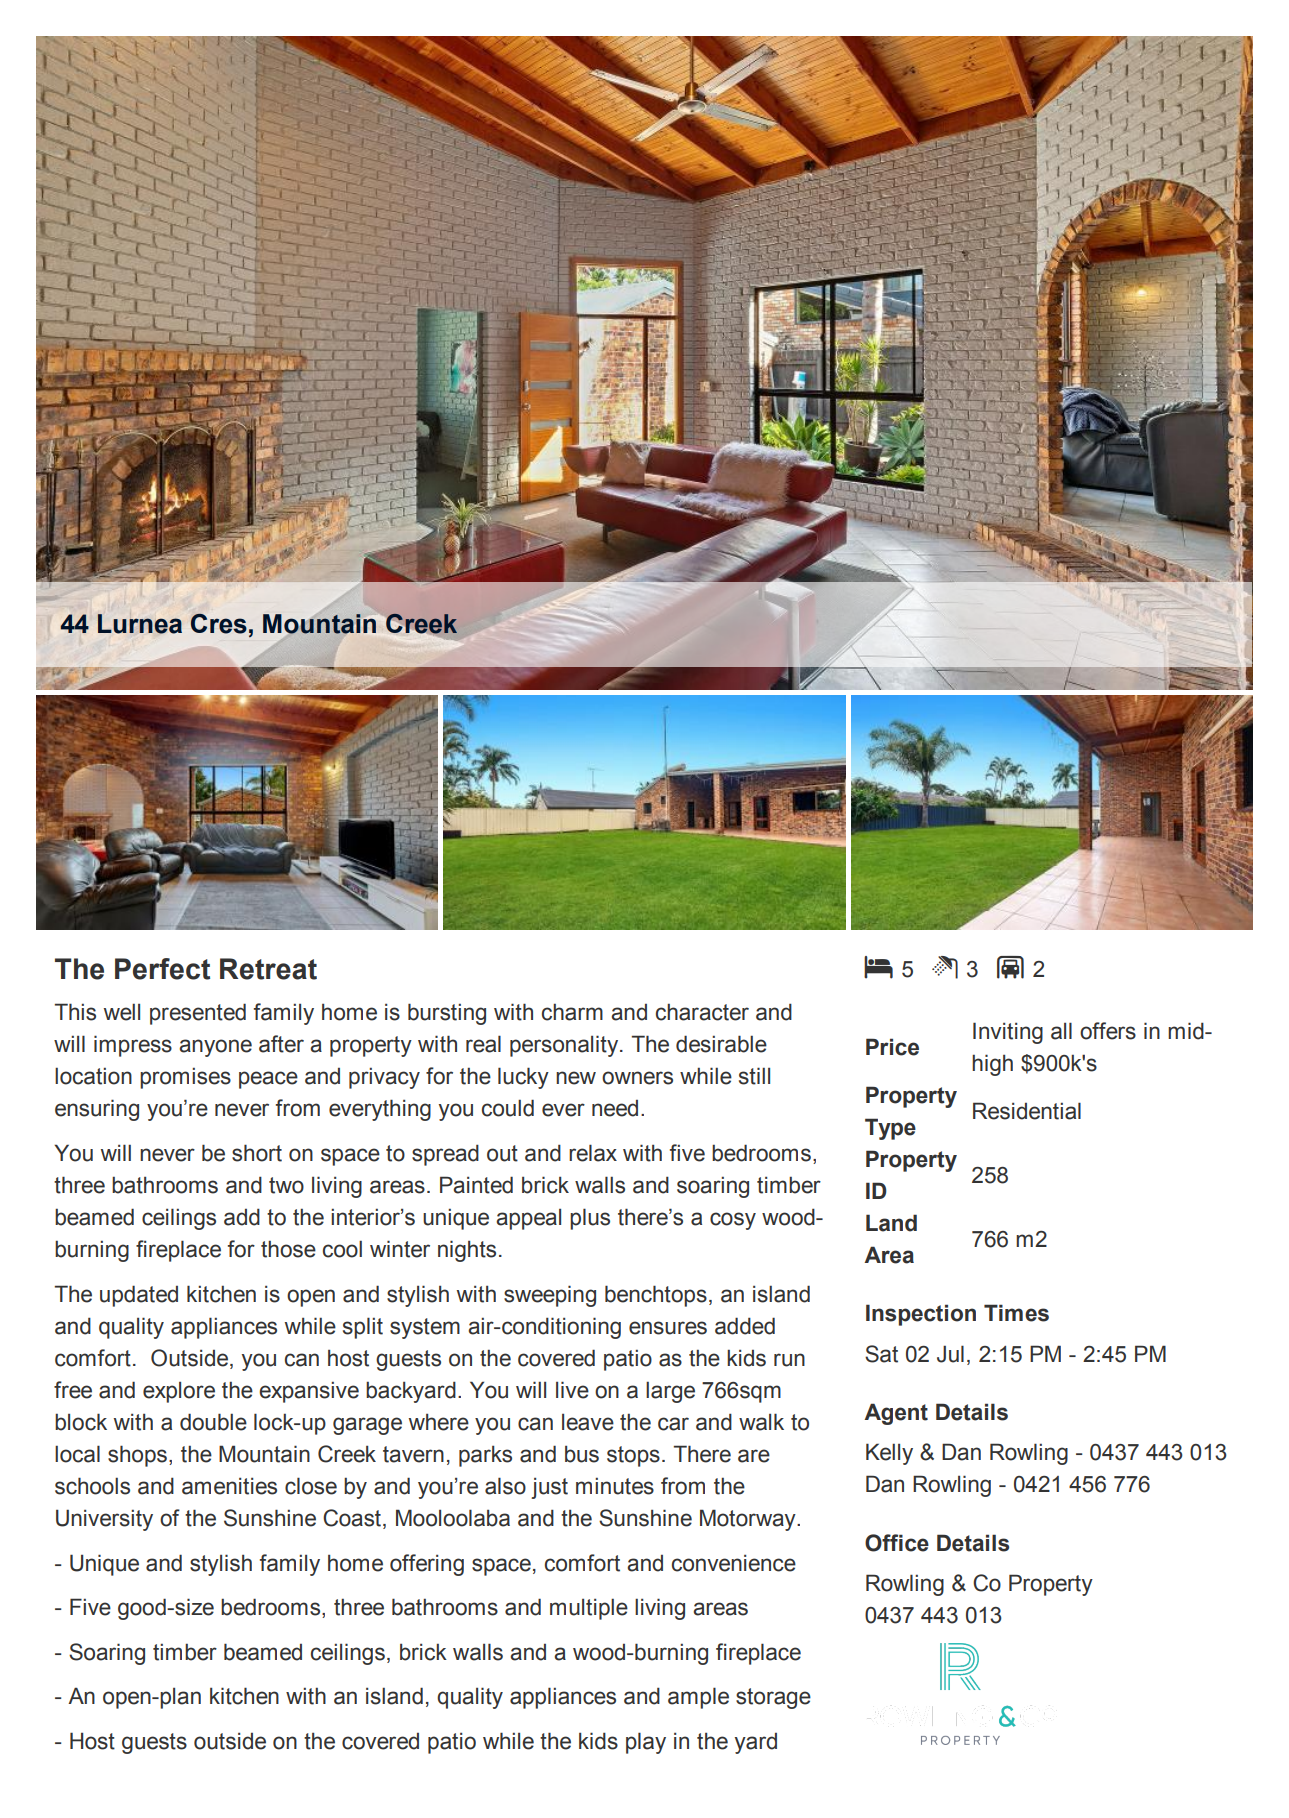 The width and height of the screenshot is (1289, 1818). I want to click on short, so click(257, 1153).
